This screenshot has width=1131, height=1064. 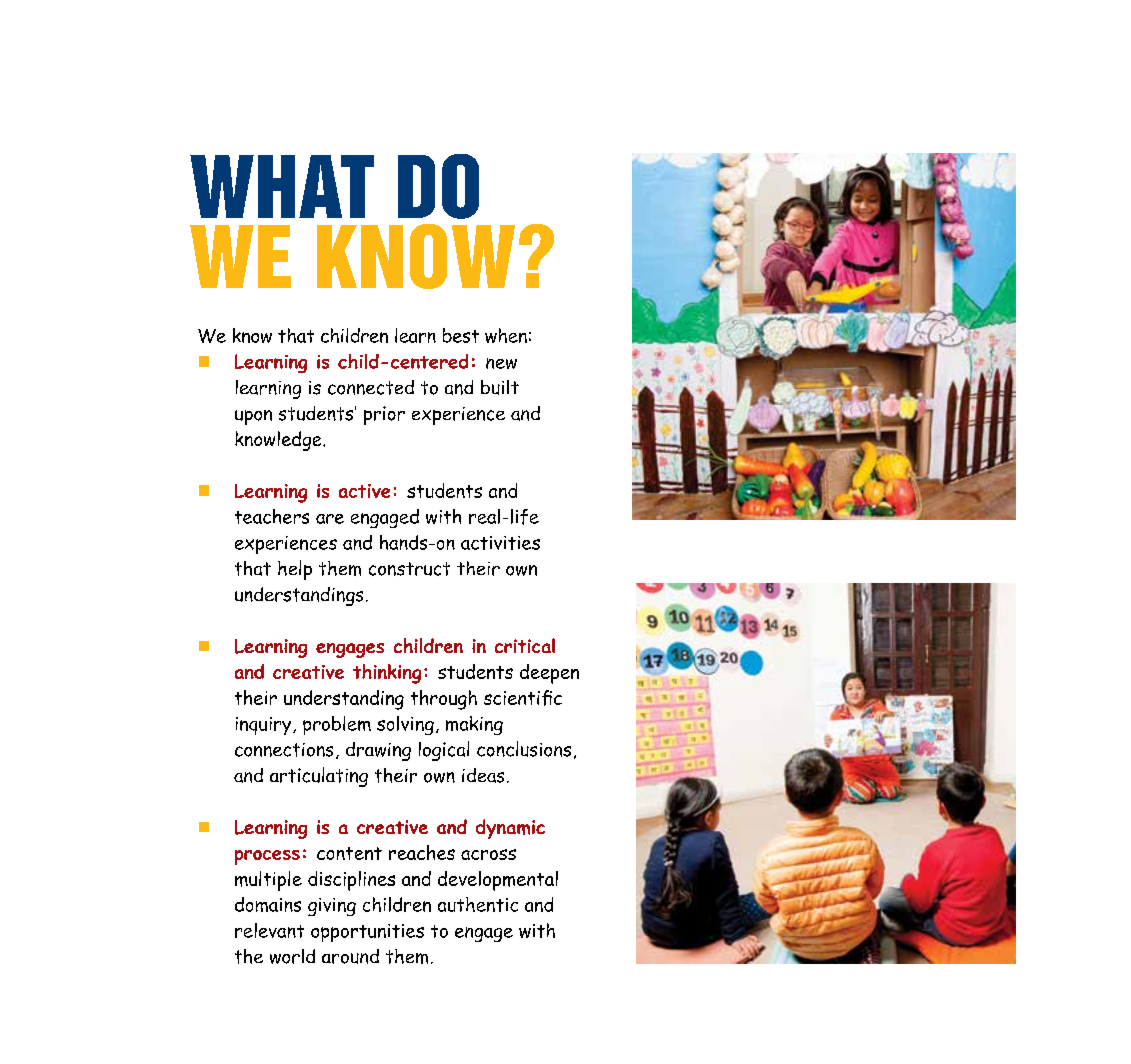 I want to click on authentic, so click(x=478, y=904).
